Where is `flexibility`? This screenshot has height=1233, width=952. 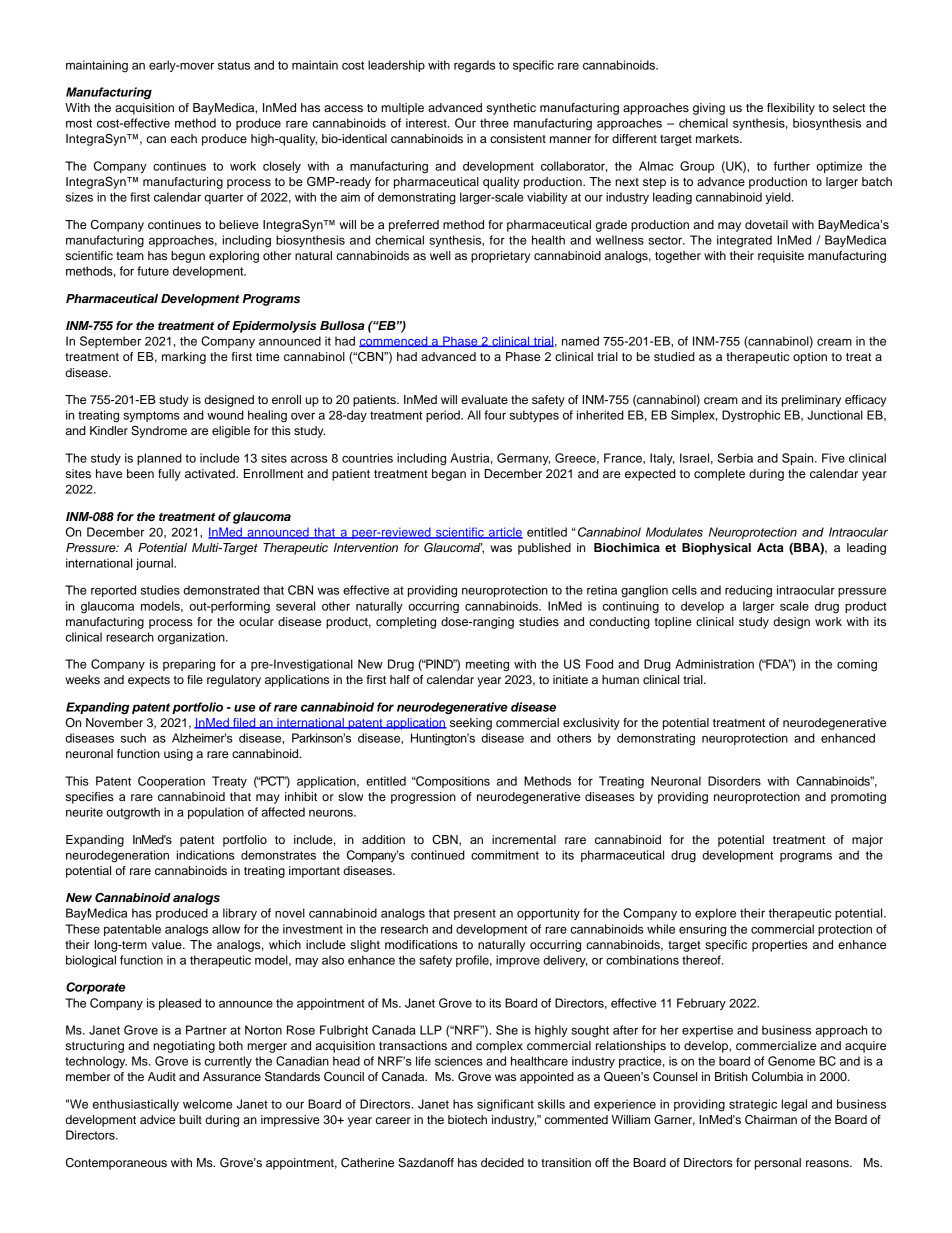 flexibility is located at coordinates (791, 109).
